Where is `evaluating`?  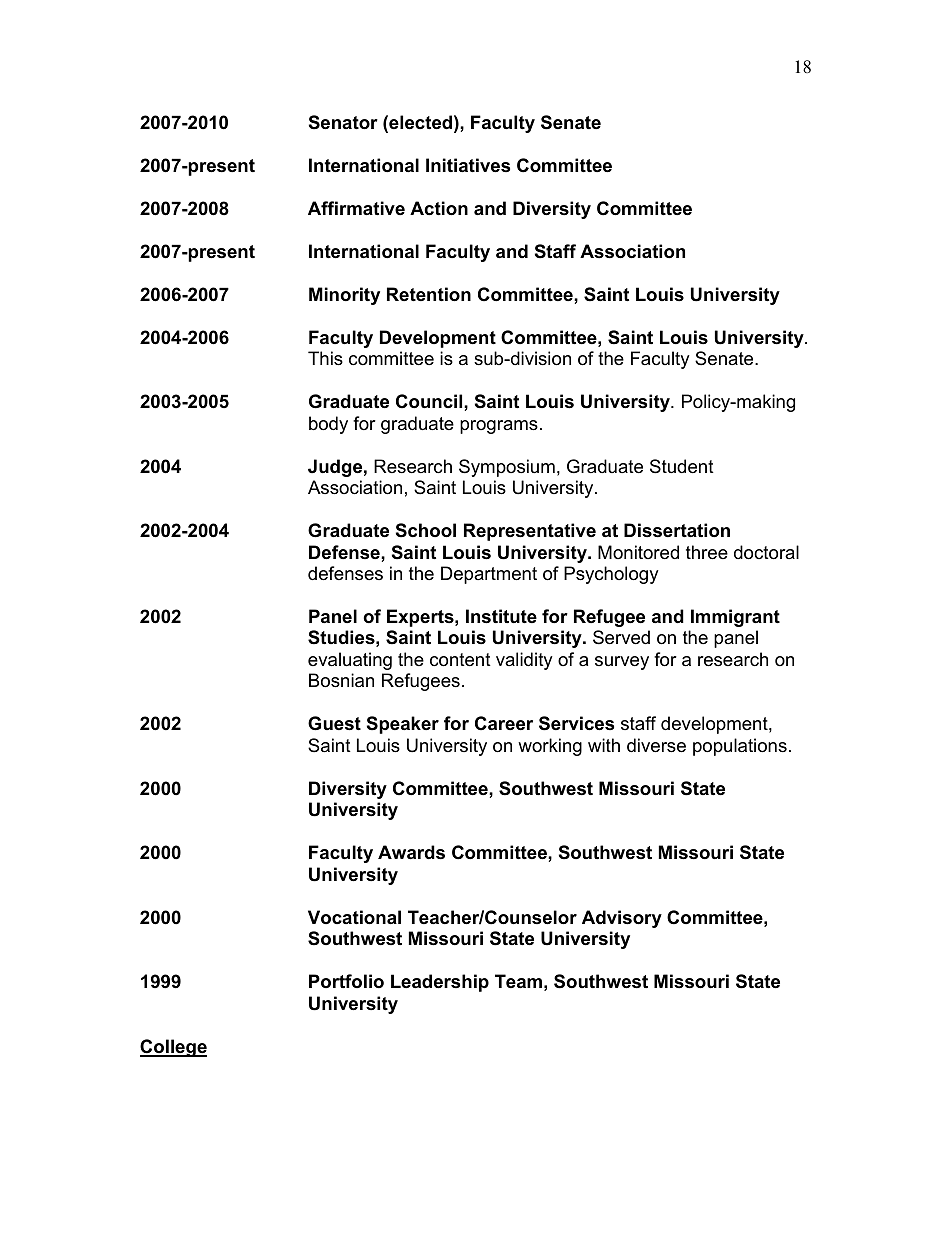 evaluating is located at coordinates (350, 661).
